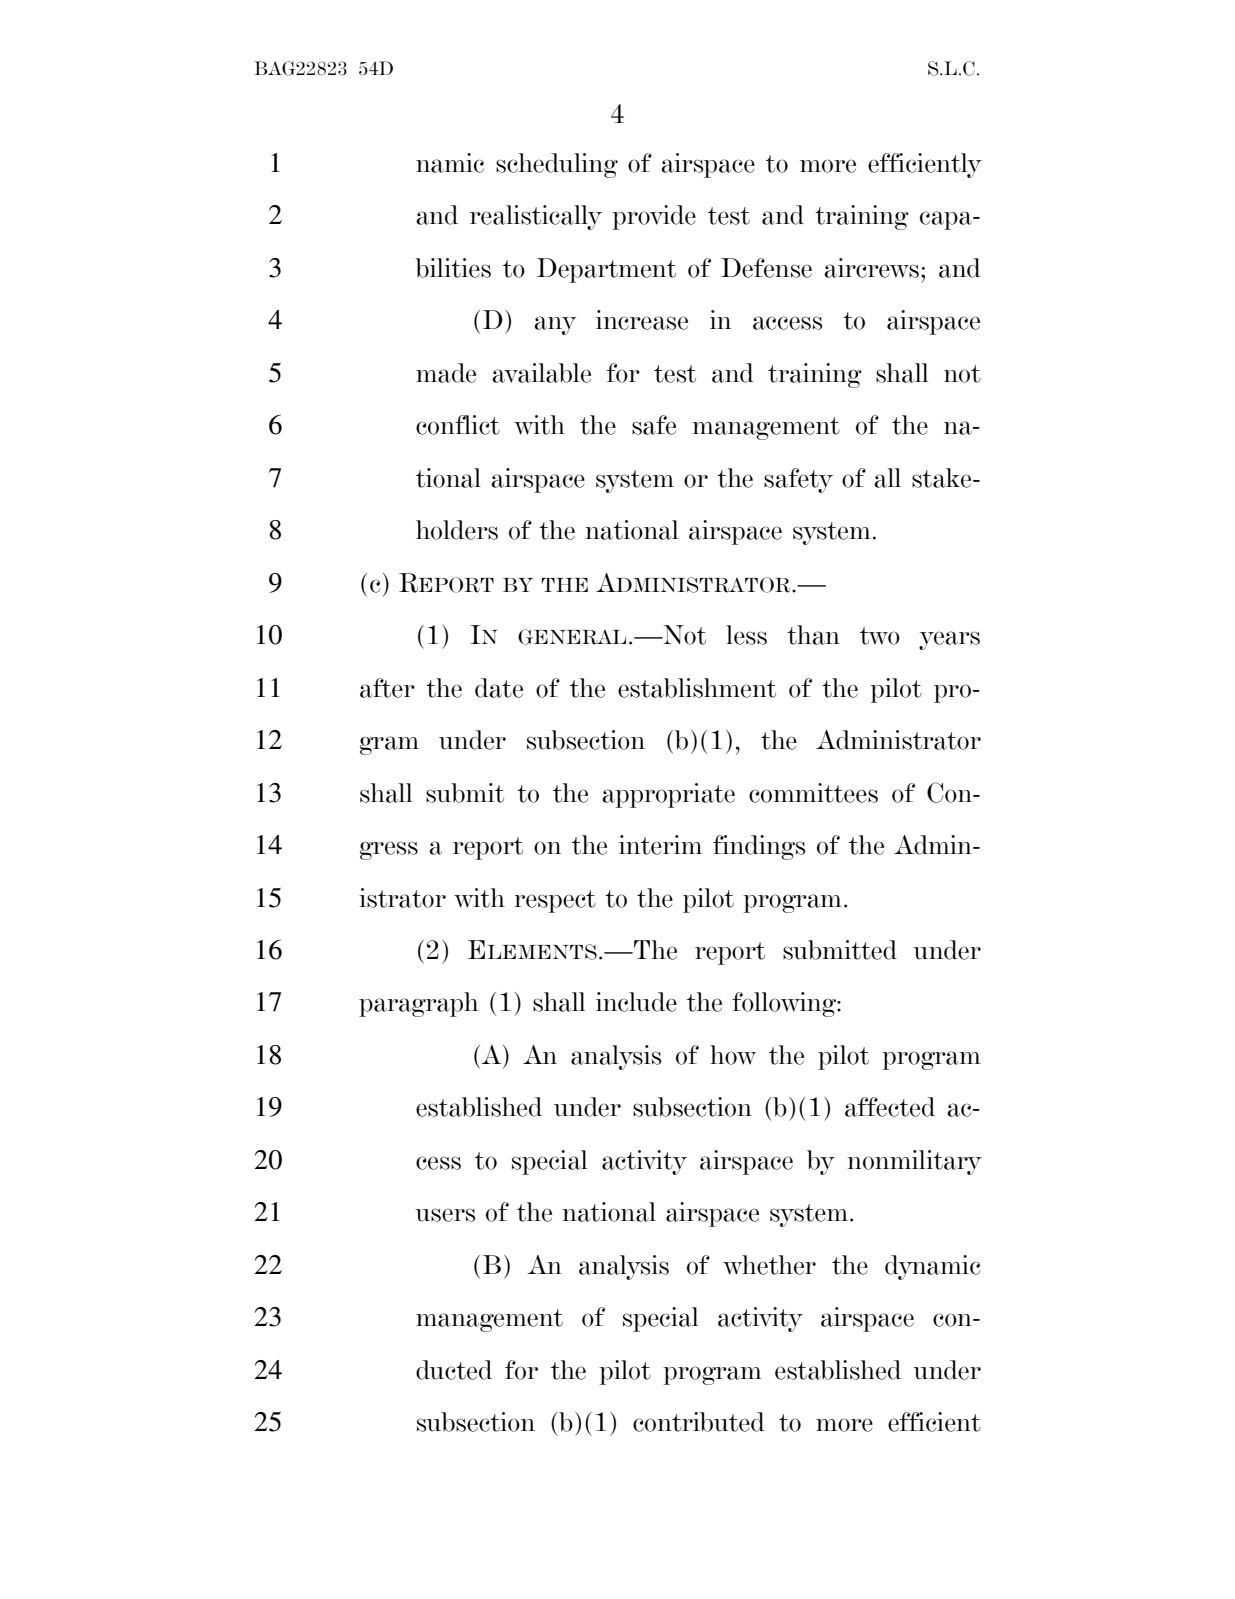  What do you see at coordinates (871, 268) in the screenshot?
I see `aircrews` at bounding box center [871, 268].
